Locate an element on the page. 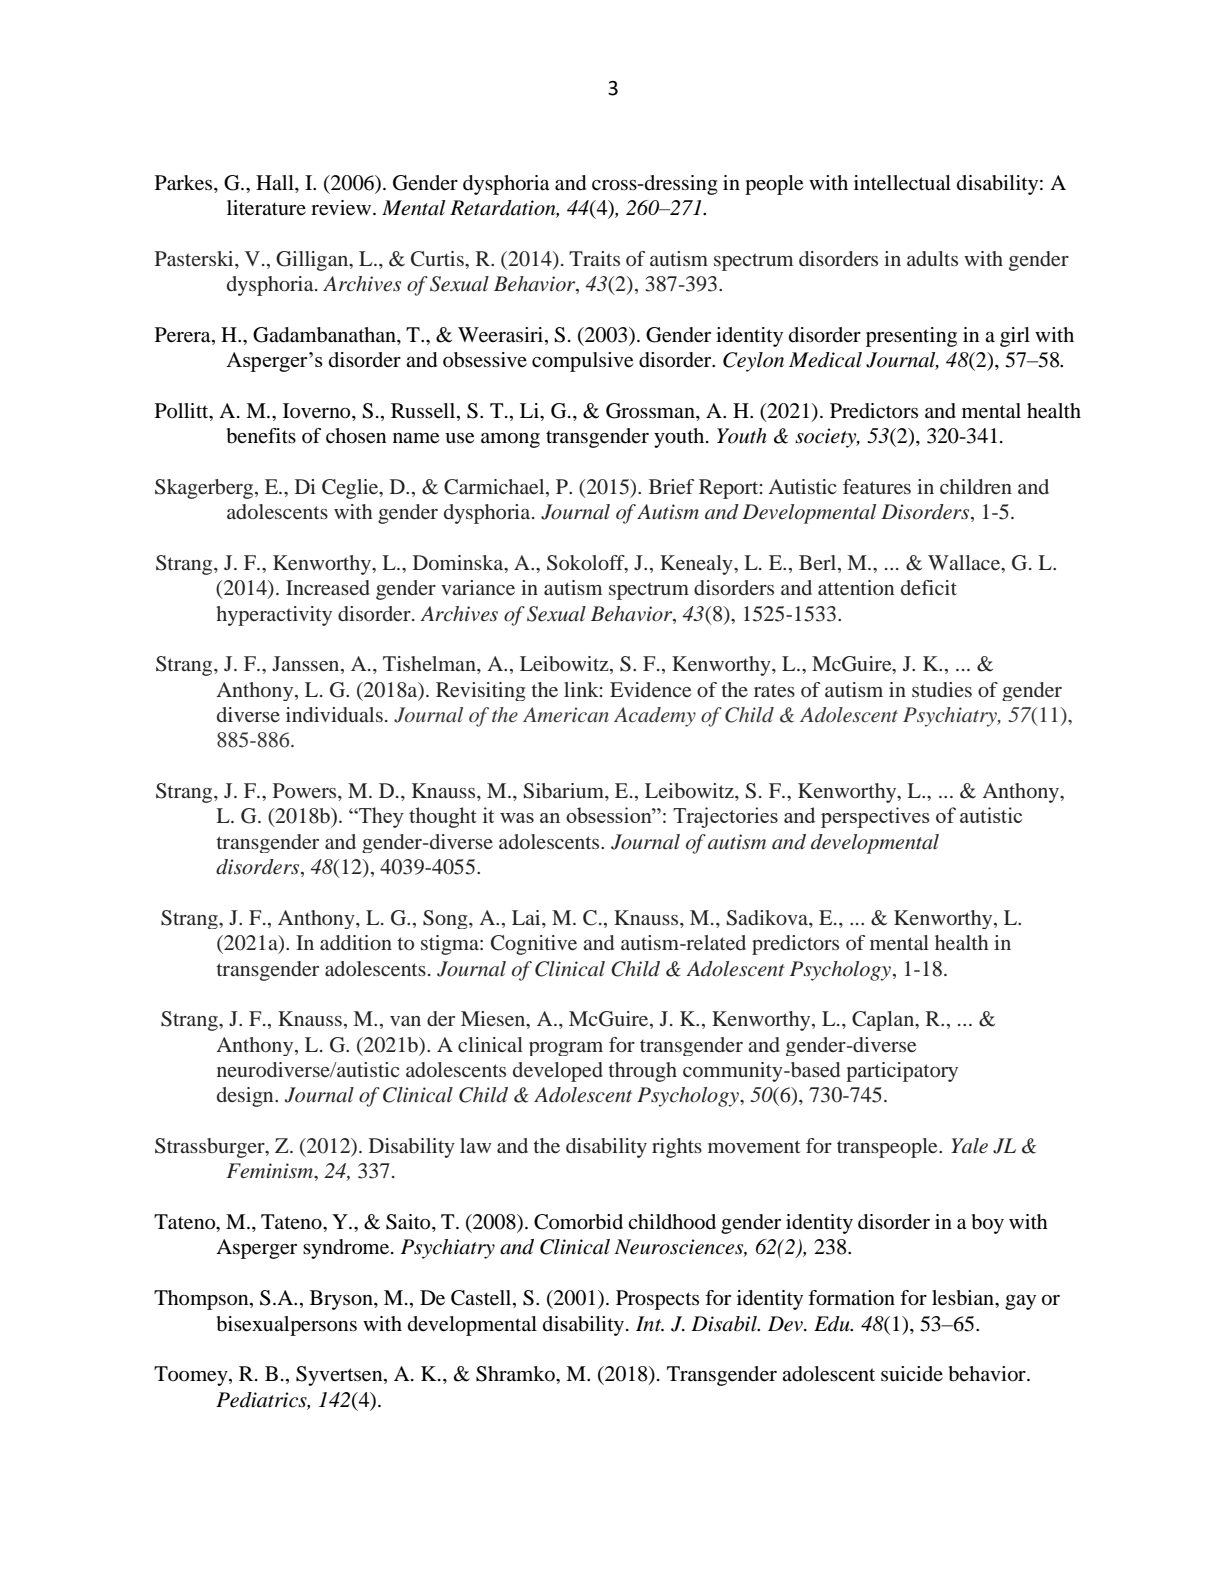  literature is located at coordinates (266, 208).
